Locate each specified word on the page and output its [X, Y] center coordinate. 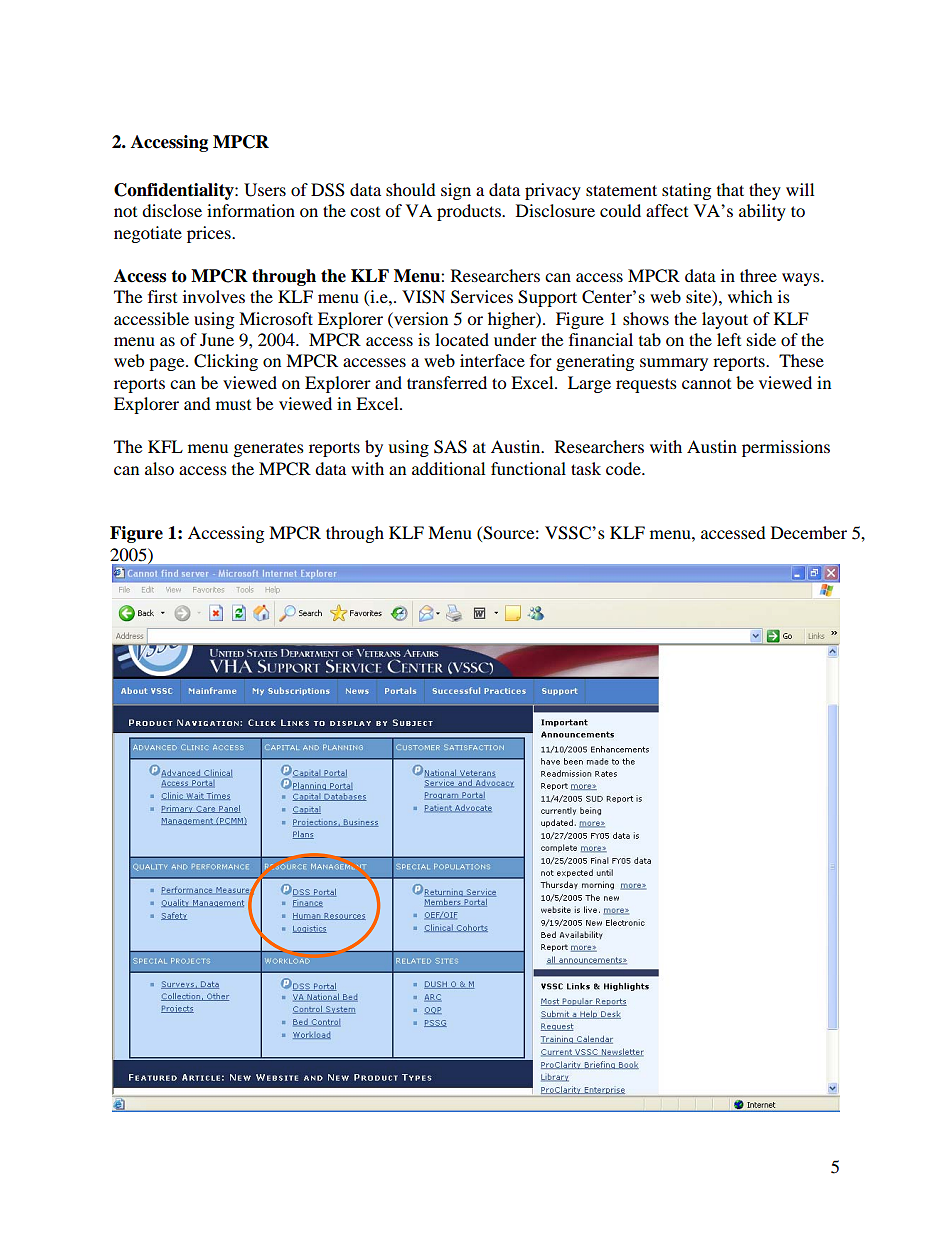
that [730, 189]
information [251, 210]
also [159, 468]
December [809, 532]
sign [456, 191]
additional [448, 468]
